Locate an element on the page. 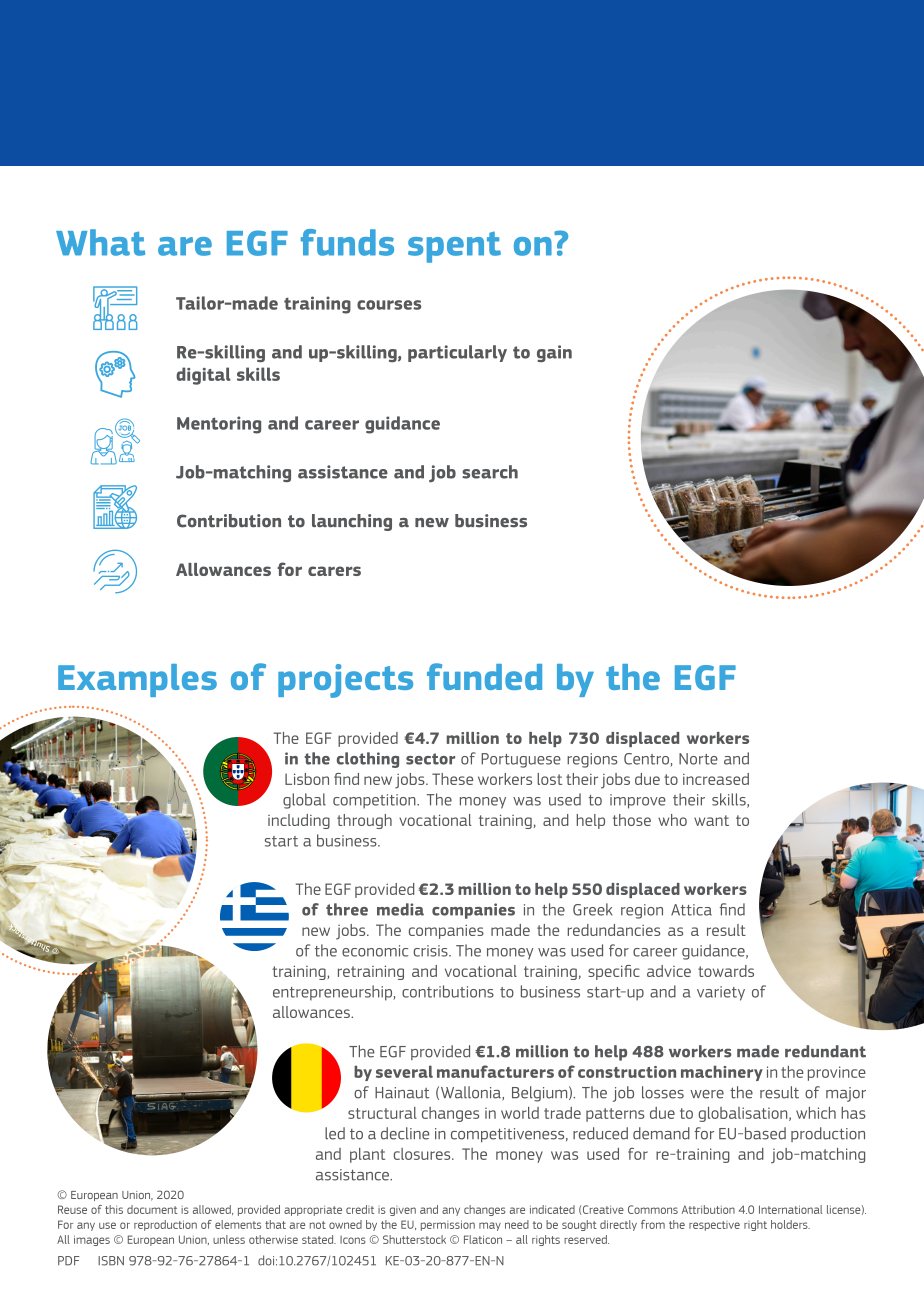 Image resolution: width=924 pixels, height=1308 pixels. document is located at coordinates (152, 1209).
